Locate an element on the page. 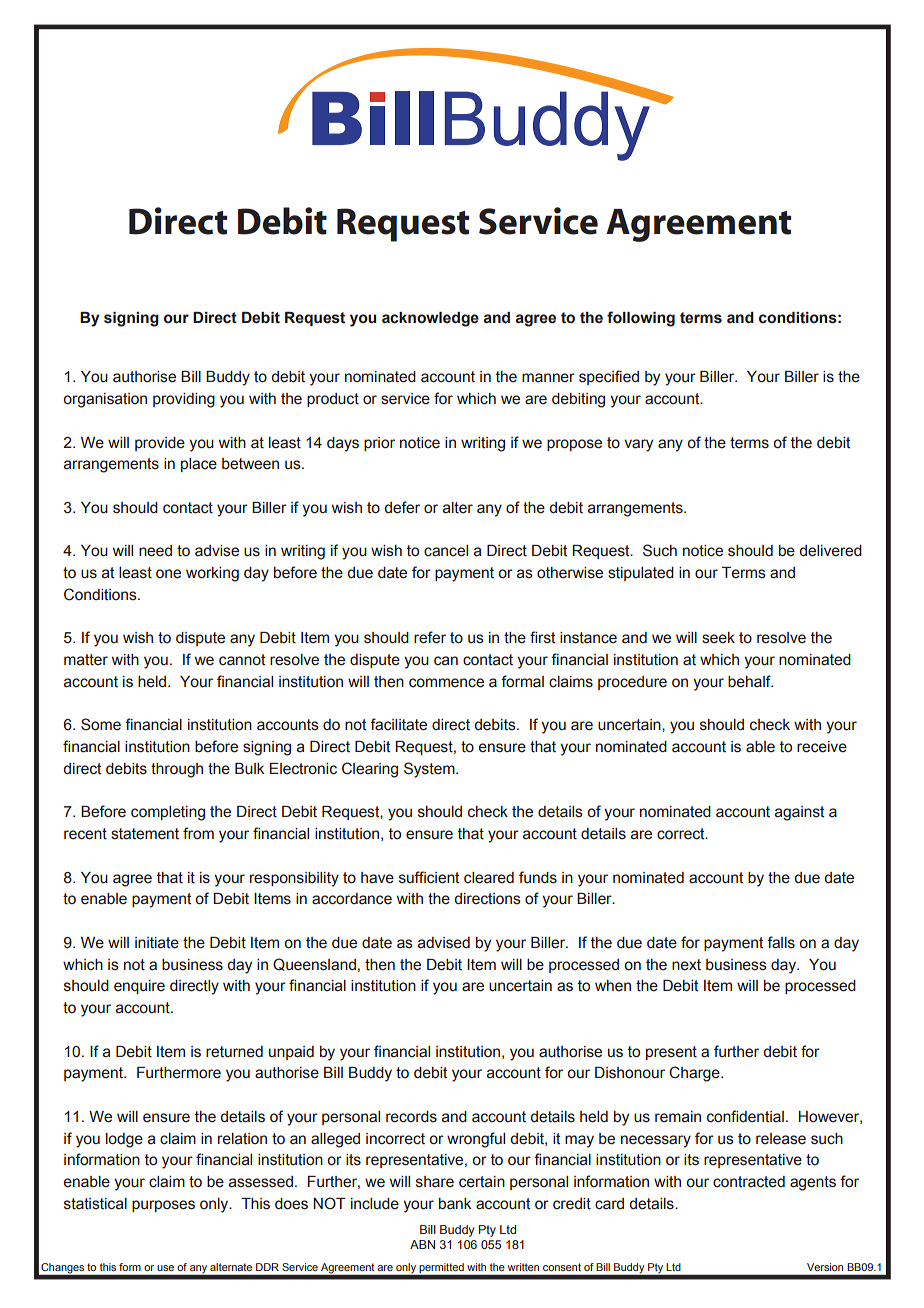 The height and width of the page is (1308, 924). following is located at coordinates (641, 319).
